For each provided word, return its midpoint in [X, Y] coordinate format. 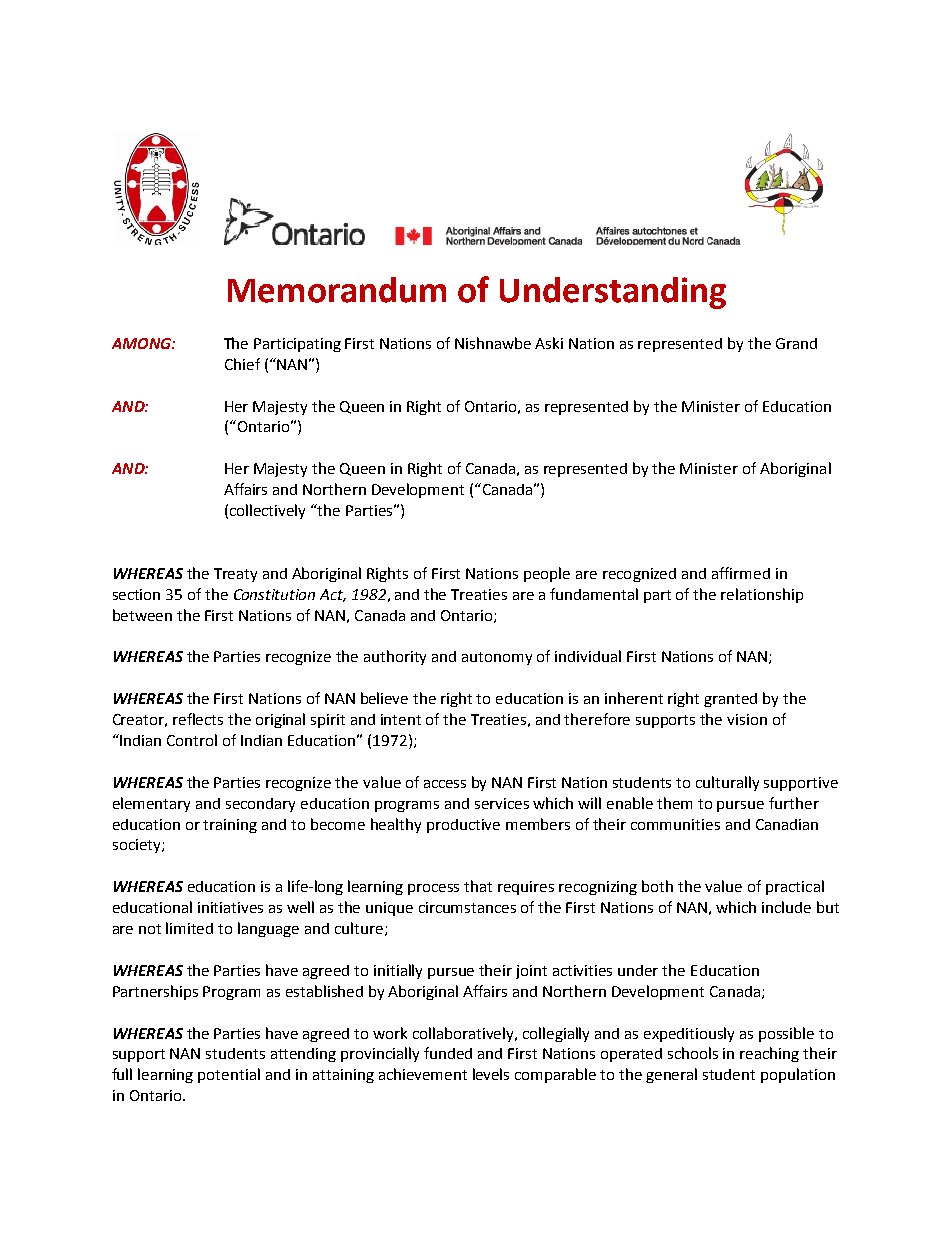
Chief [242, 364]
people [547, 574]
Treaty [235, 575]
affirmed [741, 573]
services [502, 803]
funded [448, 1053]
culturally [727, 783]
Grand [796, 343]
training [230, 826]
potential [229, 1075]
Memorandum [337, 290]
